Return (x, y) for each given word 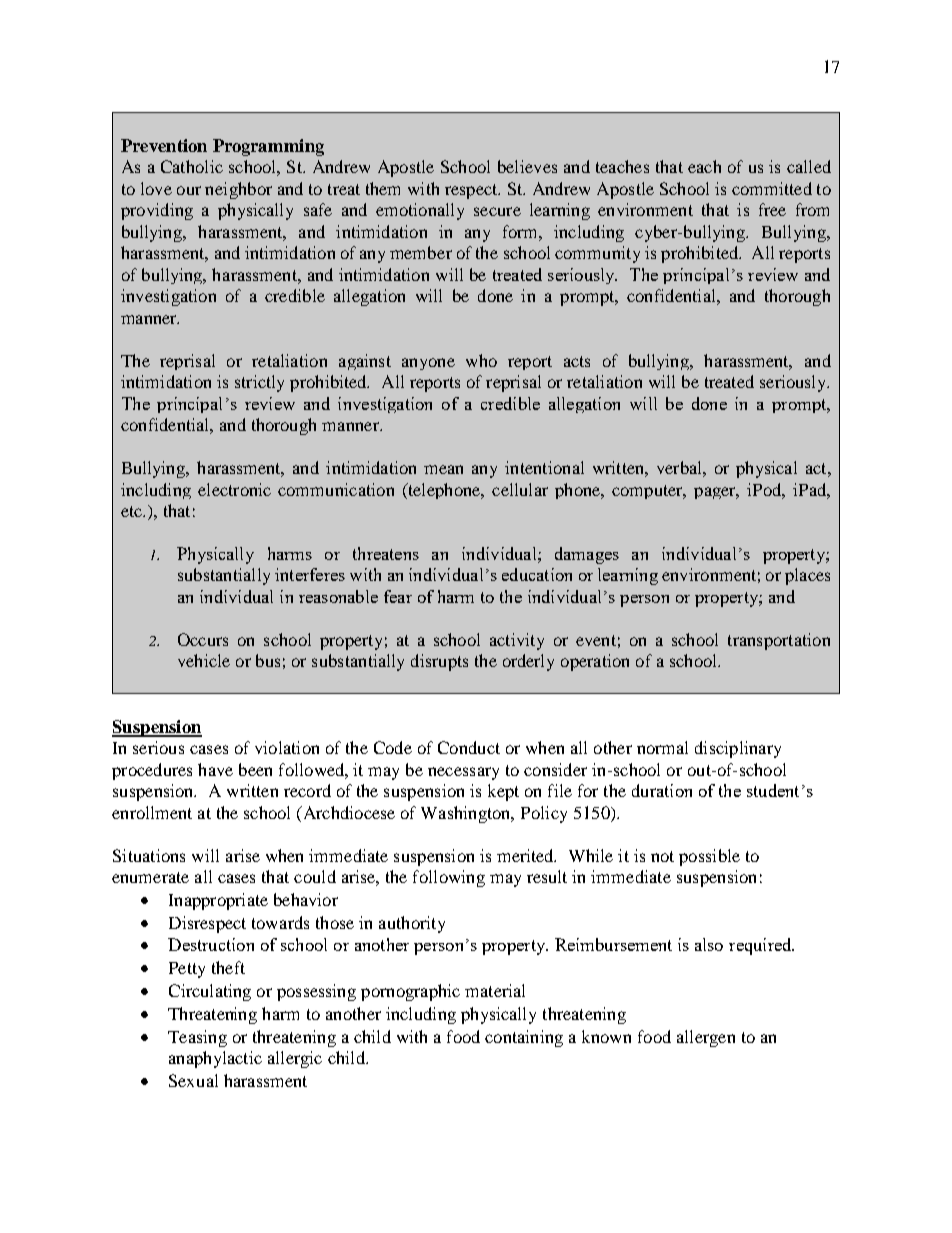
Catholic (192, 166)
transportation (779, 641)
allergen (706, 1038)
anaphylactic (215, 1059)
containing (524, 1038)
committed (772, 188)
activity (517, 641)
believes (527, 166)
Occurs (203, 639)
